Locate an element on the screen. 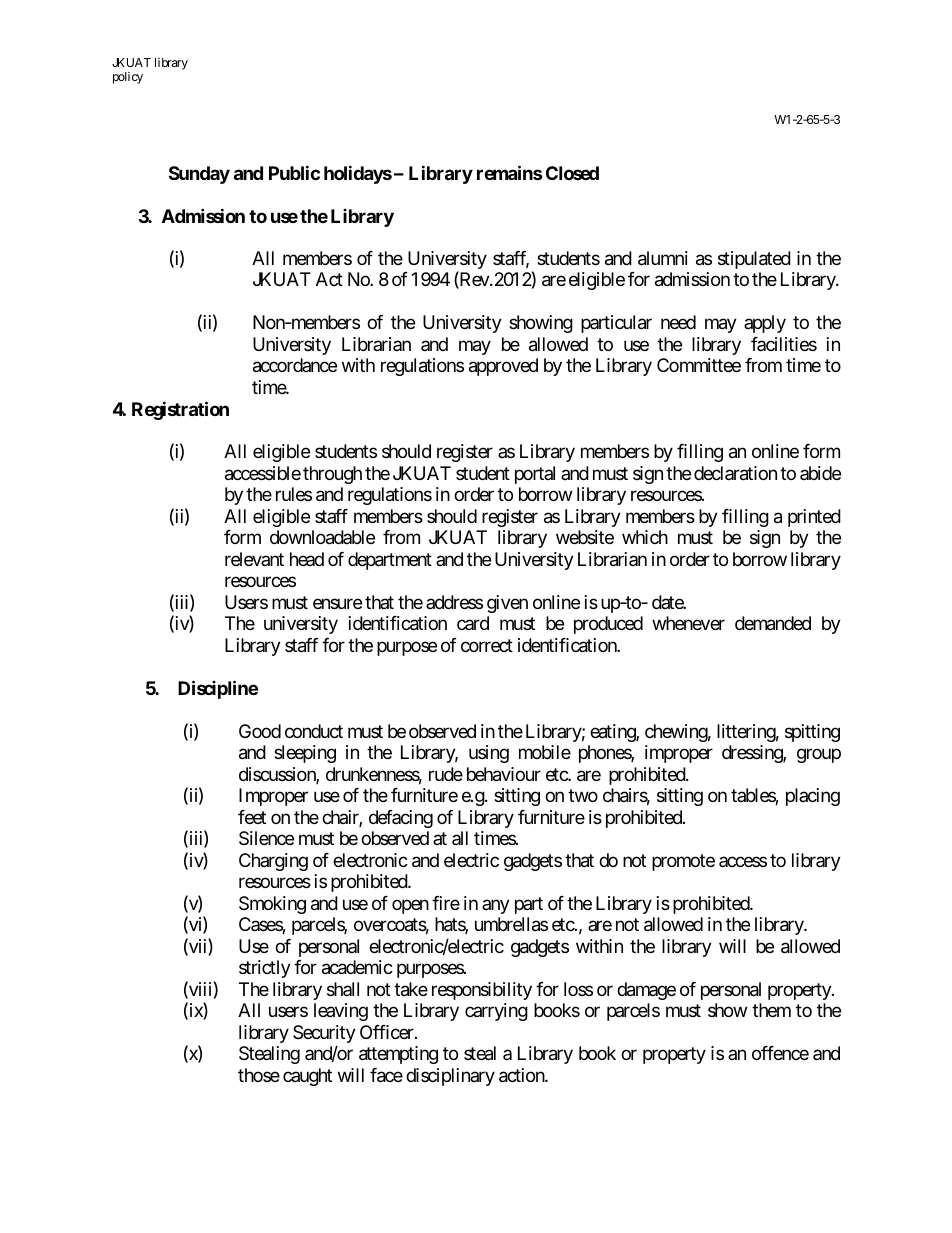 The image size is (952, 1233). them is located at coordinates (771, 1010).
